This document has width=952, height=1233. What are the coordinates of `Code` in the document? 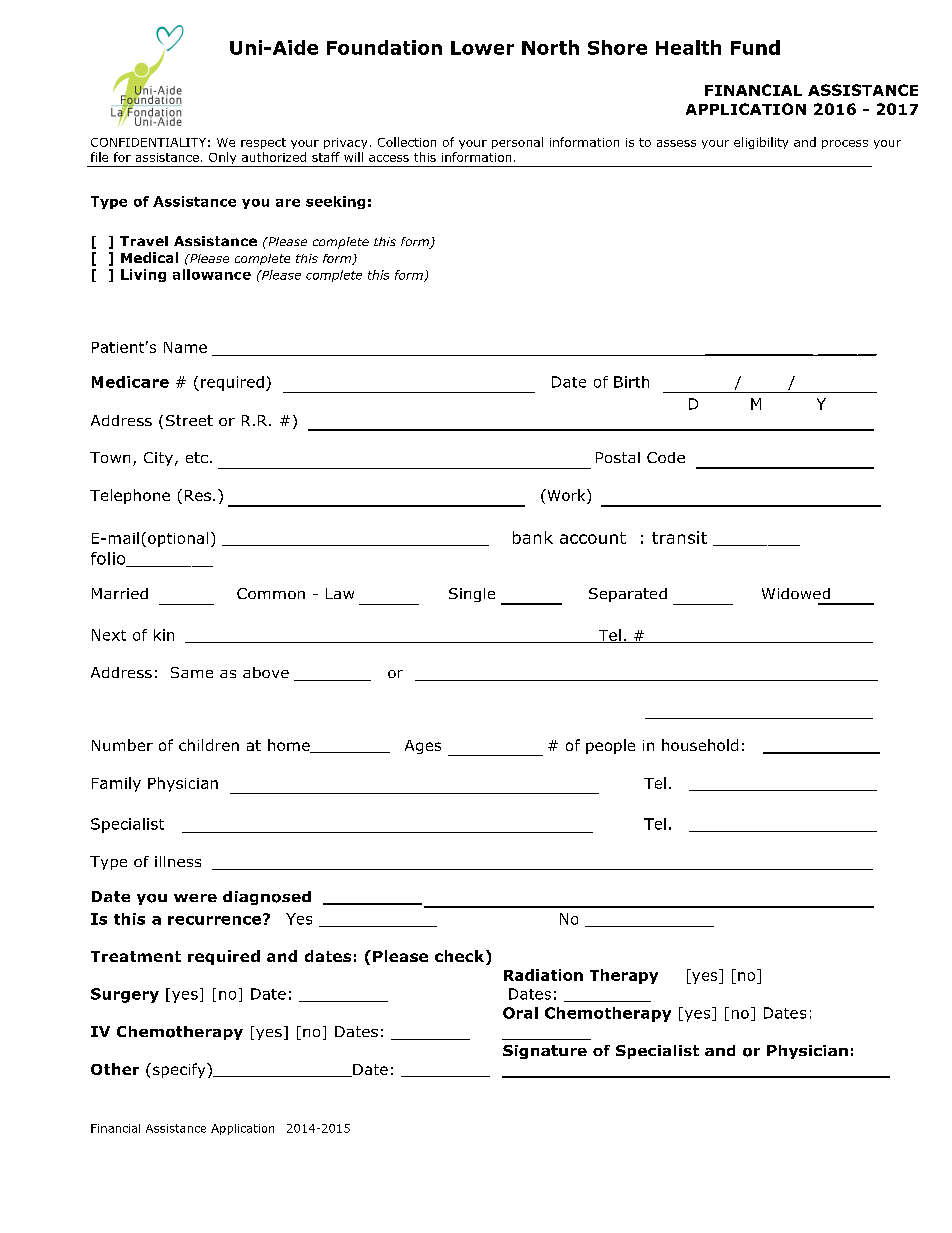 It's located at (666, 457).
